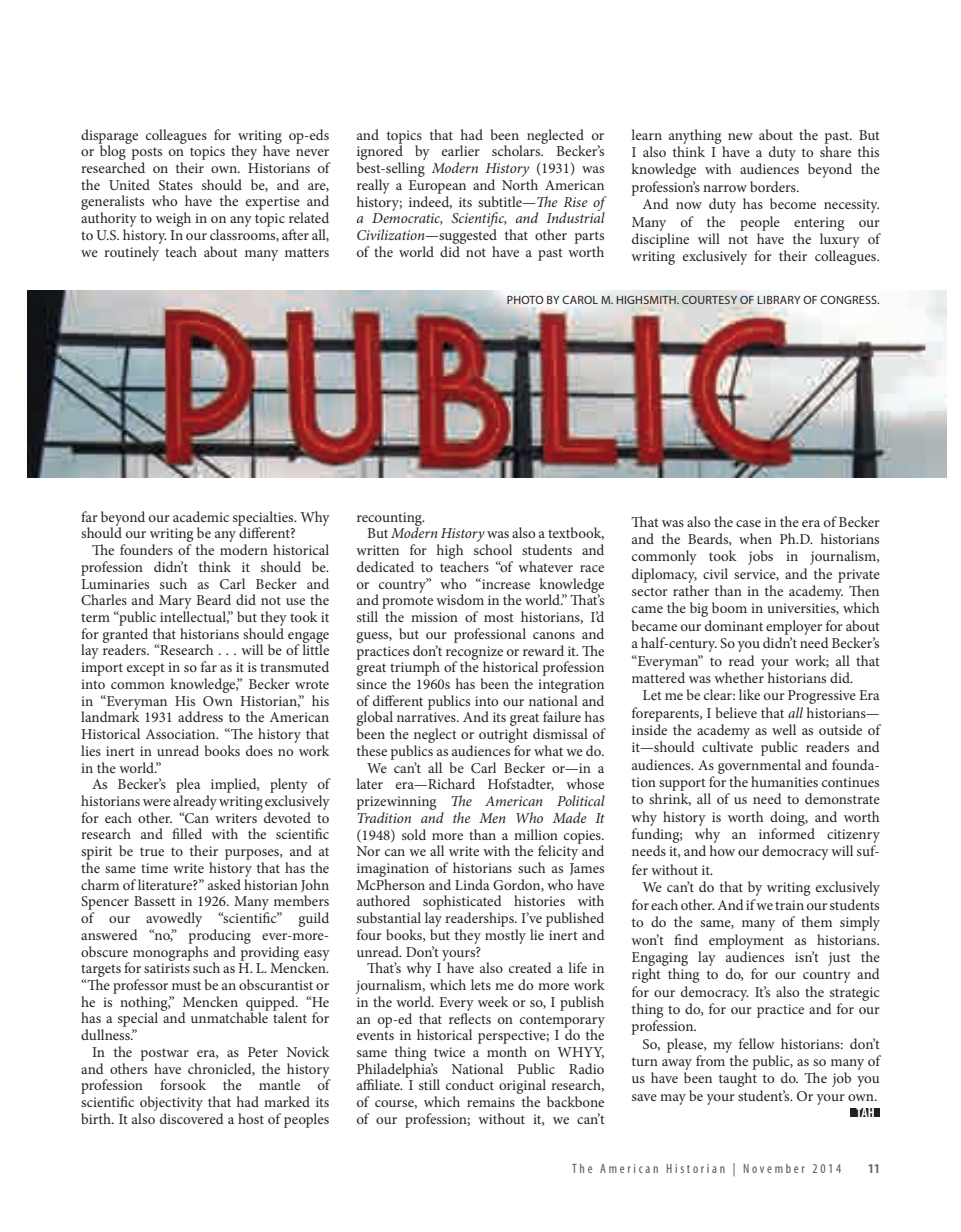 The height and width of the screenshot is (1232, 961). Describe the element at coordinates (525, 300) in the screenshot. I see `PHOTO` at that location.
